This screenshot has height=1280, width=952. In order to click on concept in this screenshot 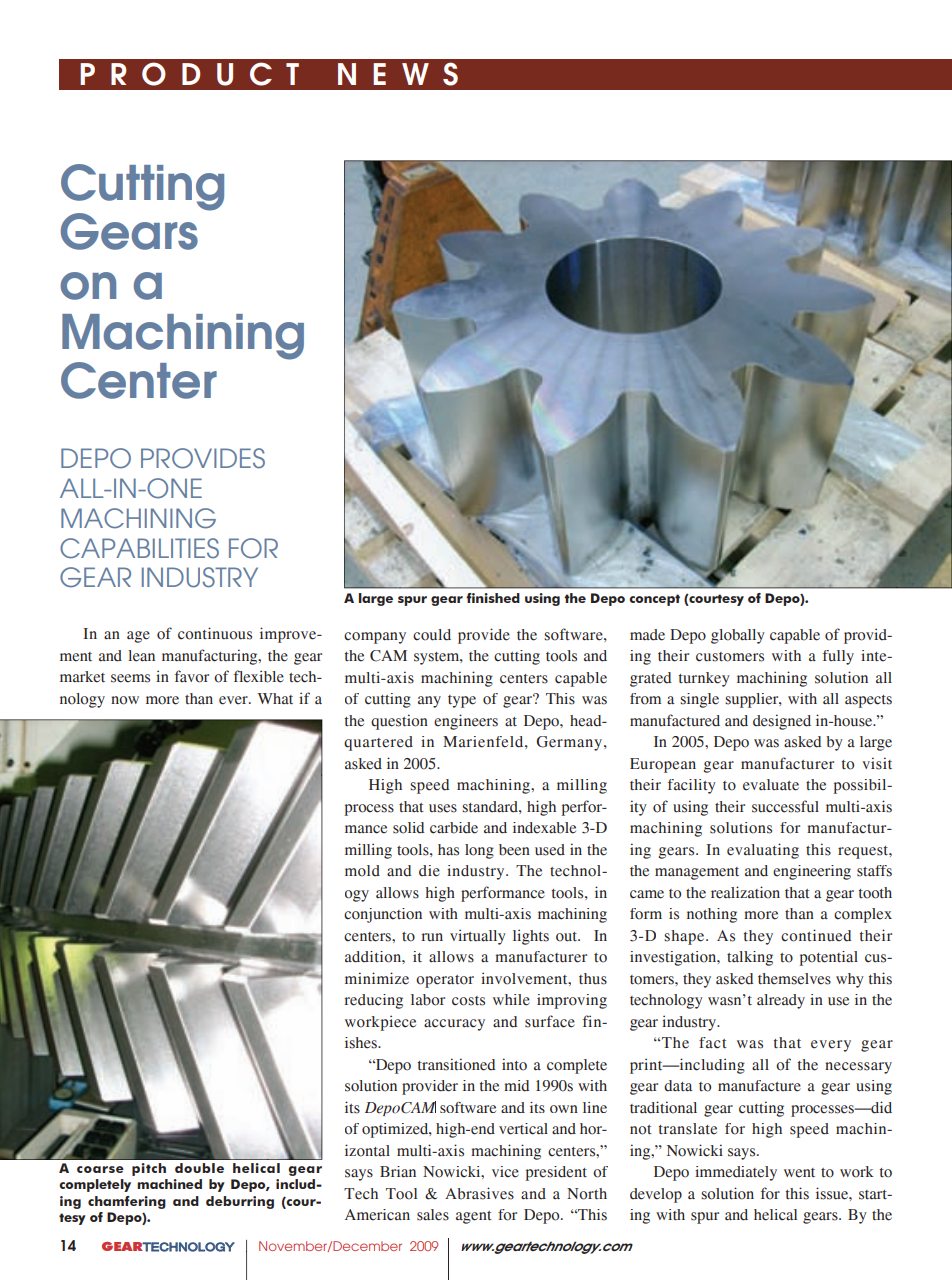, I will do `click(654, 600)`.
